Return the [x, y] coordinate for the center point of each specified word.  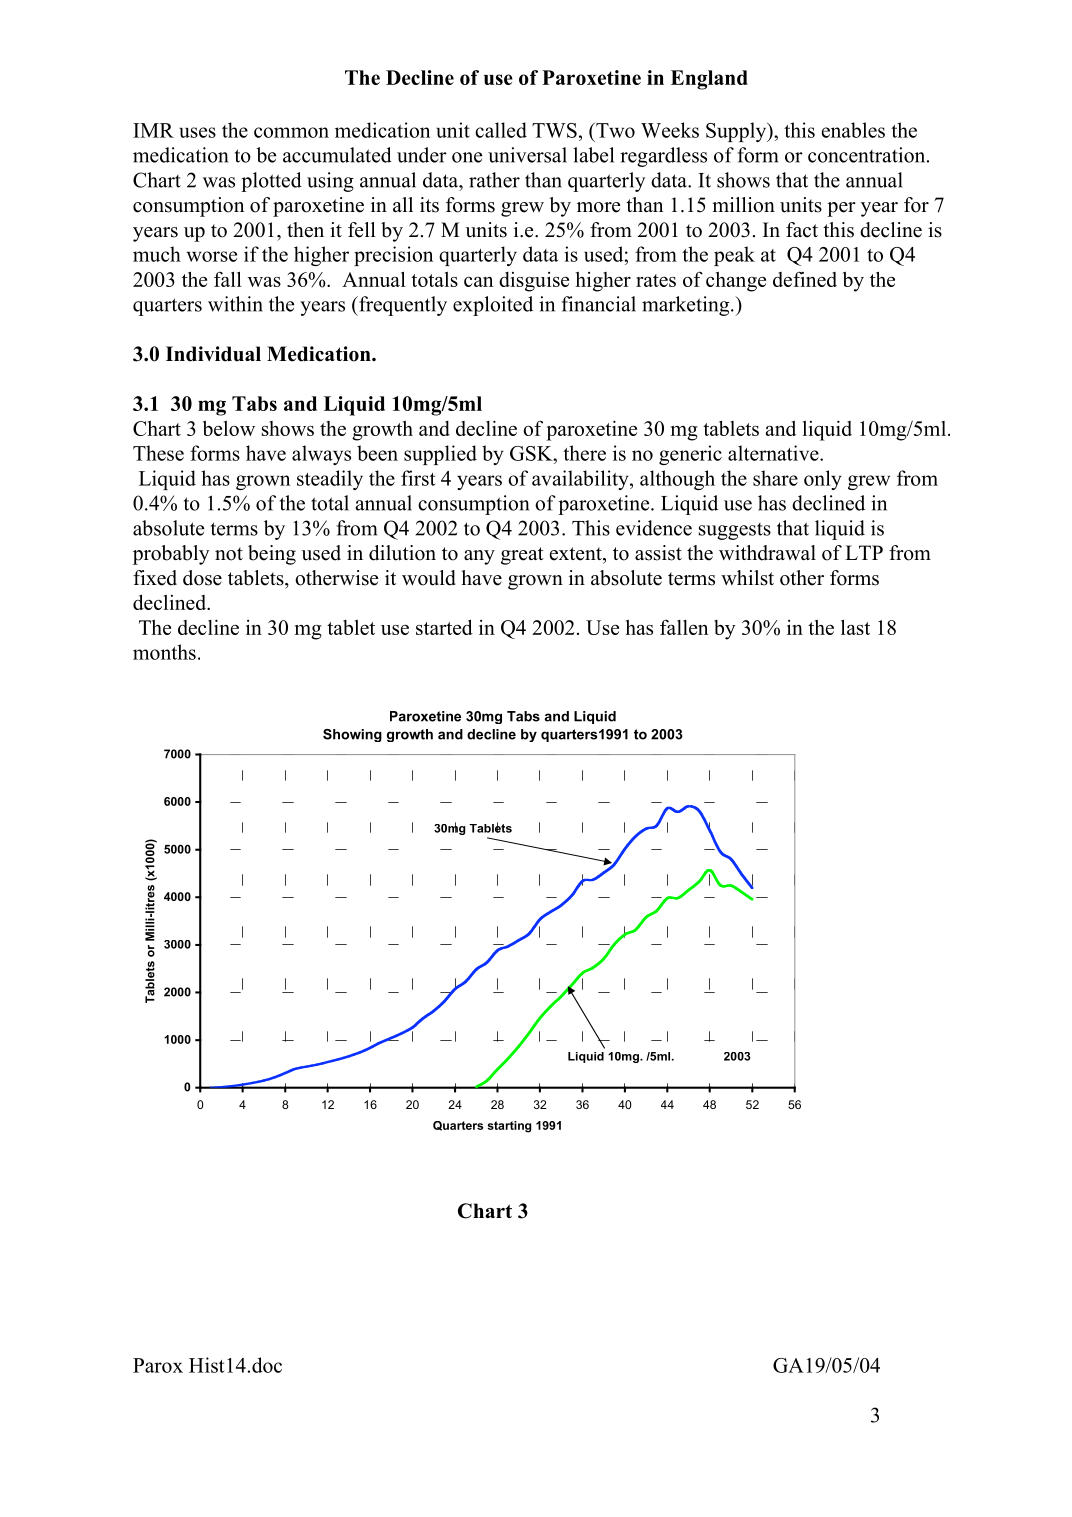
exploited [493, 306]
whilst [747, 578]
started [444, 627]
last [855, 627]
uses [197, 132]
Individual [213, 354]
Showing [352, 735]
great [522, 556]
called [501, 130]
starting [509, 1127]
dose [202, 578]
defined [805, 279]
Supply [737, 132]
